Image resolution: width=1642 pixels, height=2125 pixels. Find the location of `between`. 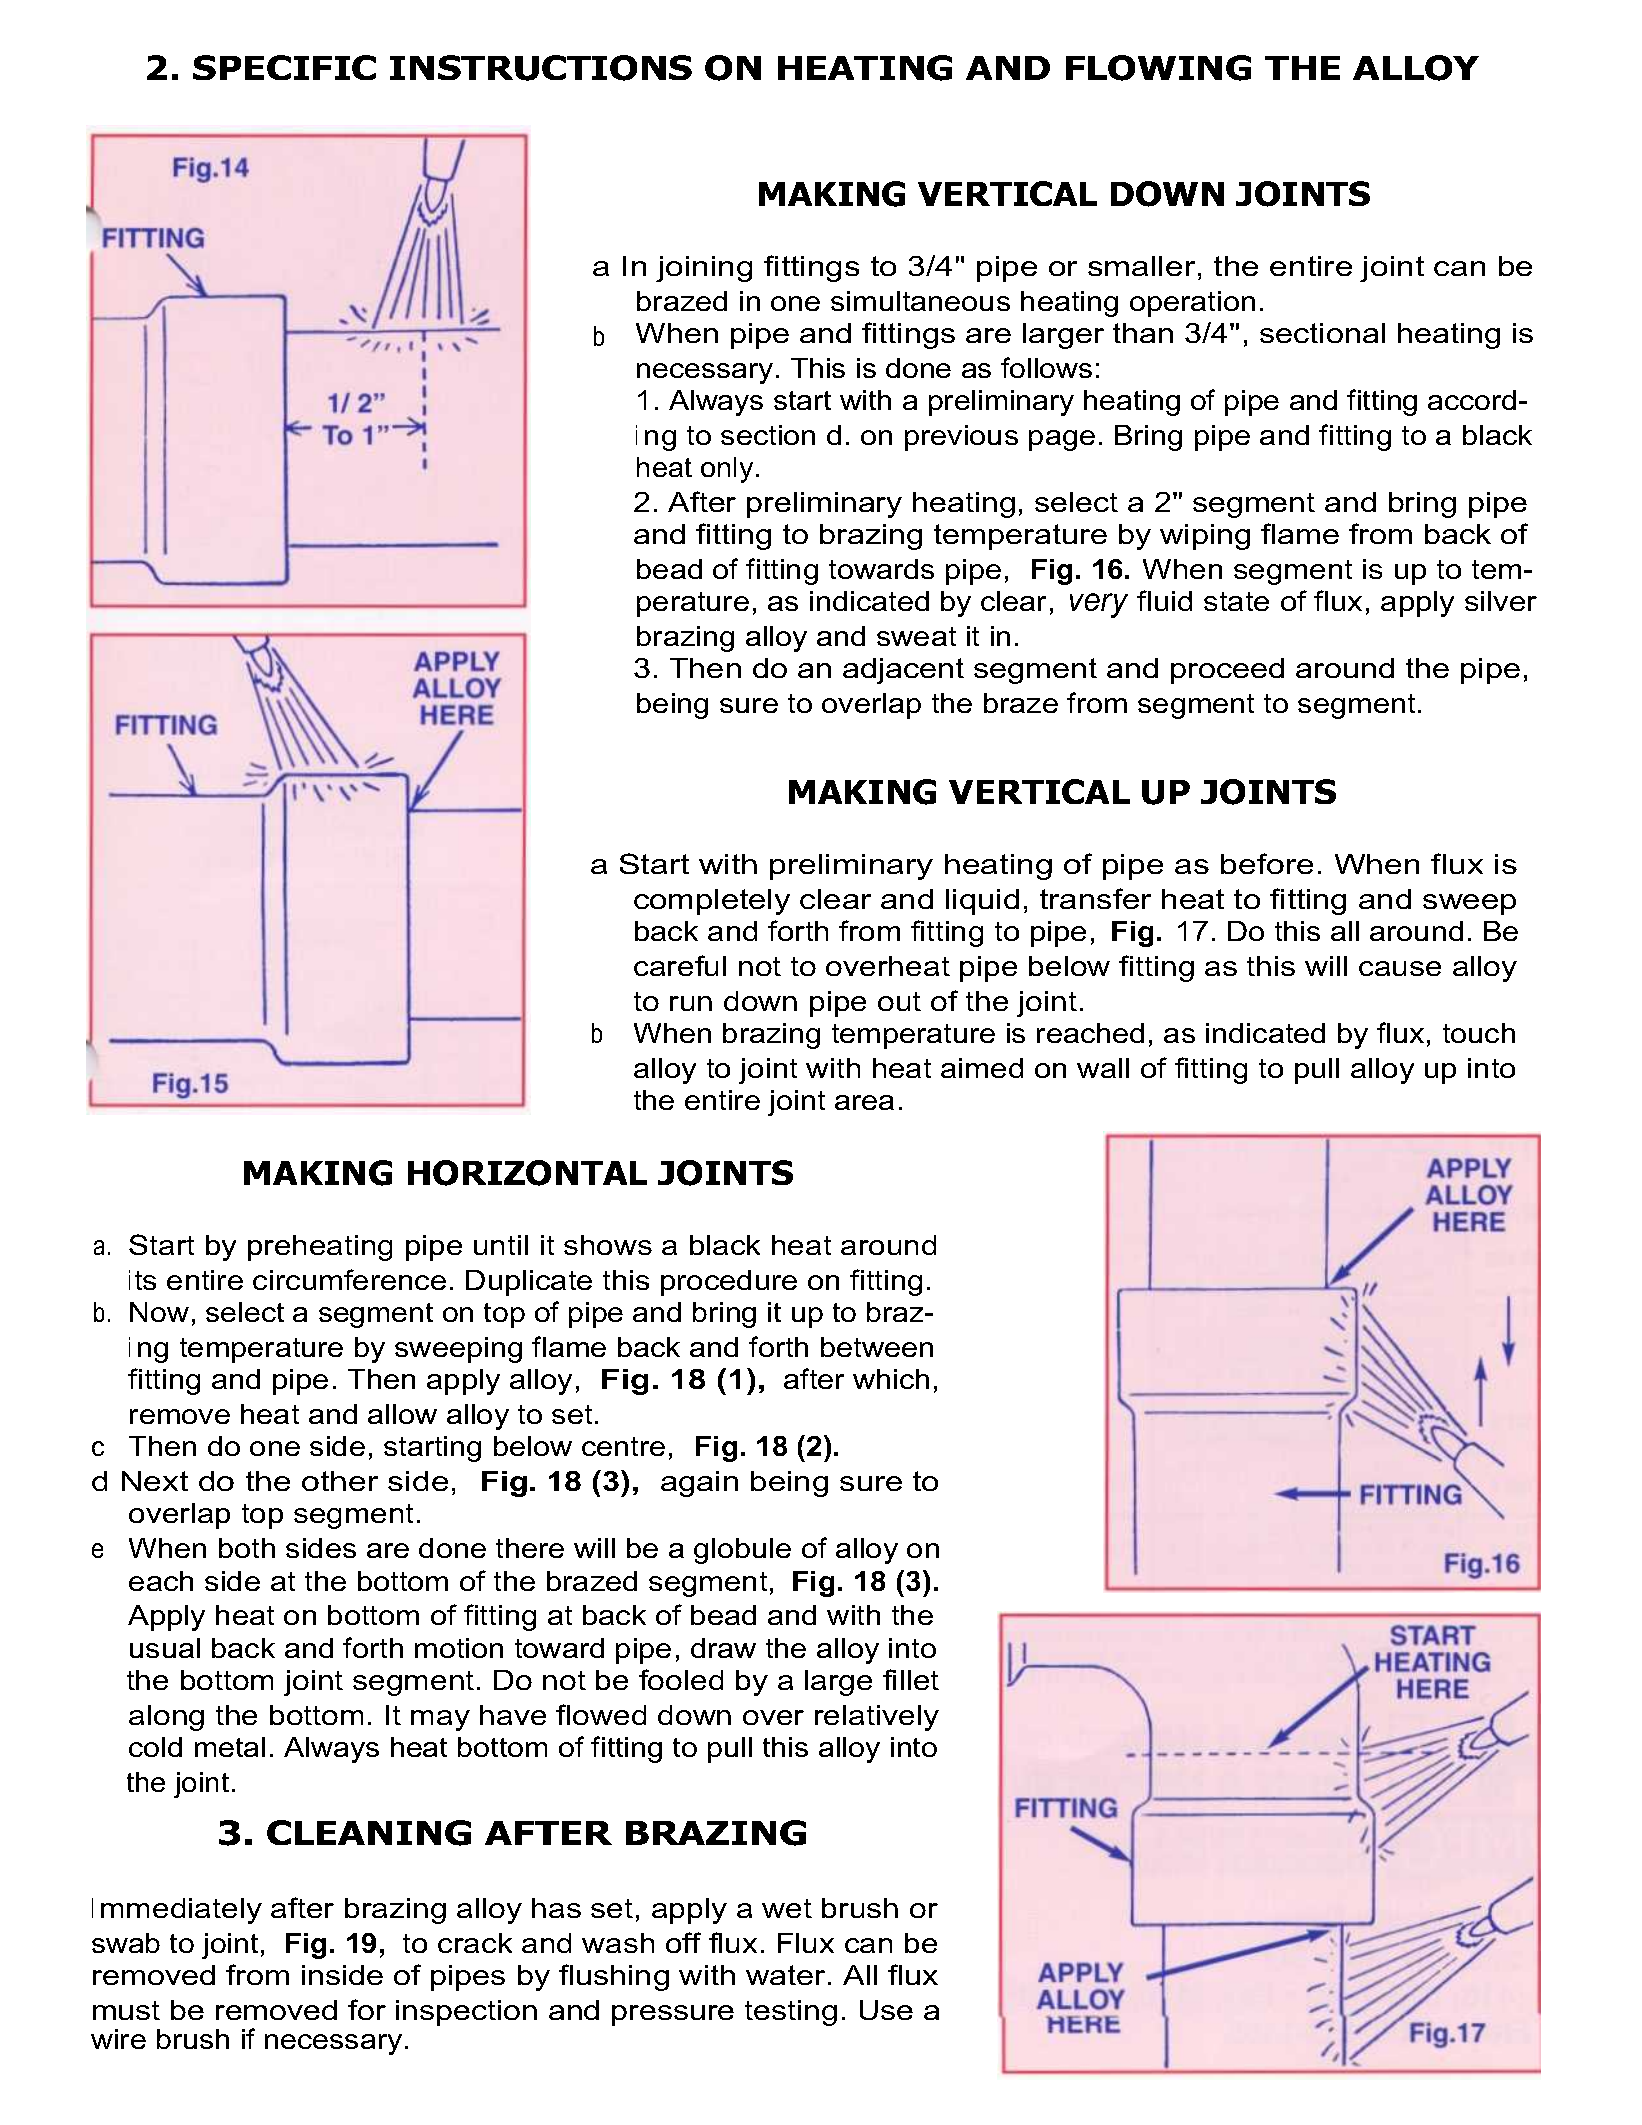

between is located at coordinates (877, 1347).
